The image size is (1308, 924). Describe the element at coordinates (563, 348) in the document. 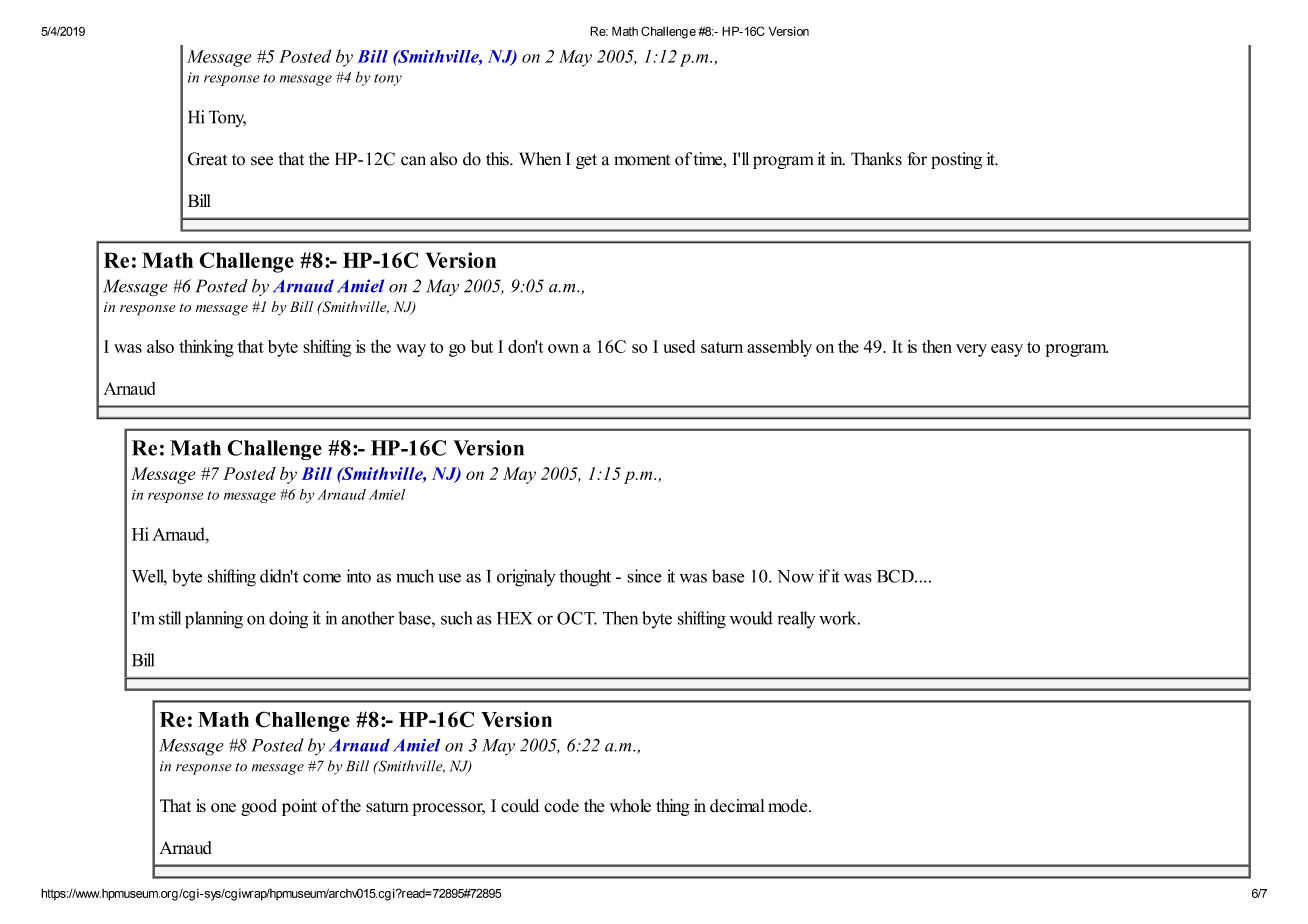

I see `own` at that location.
